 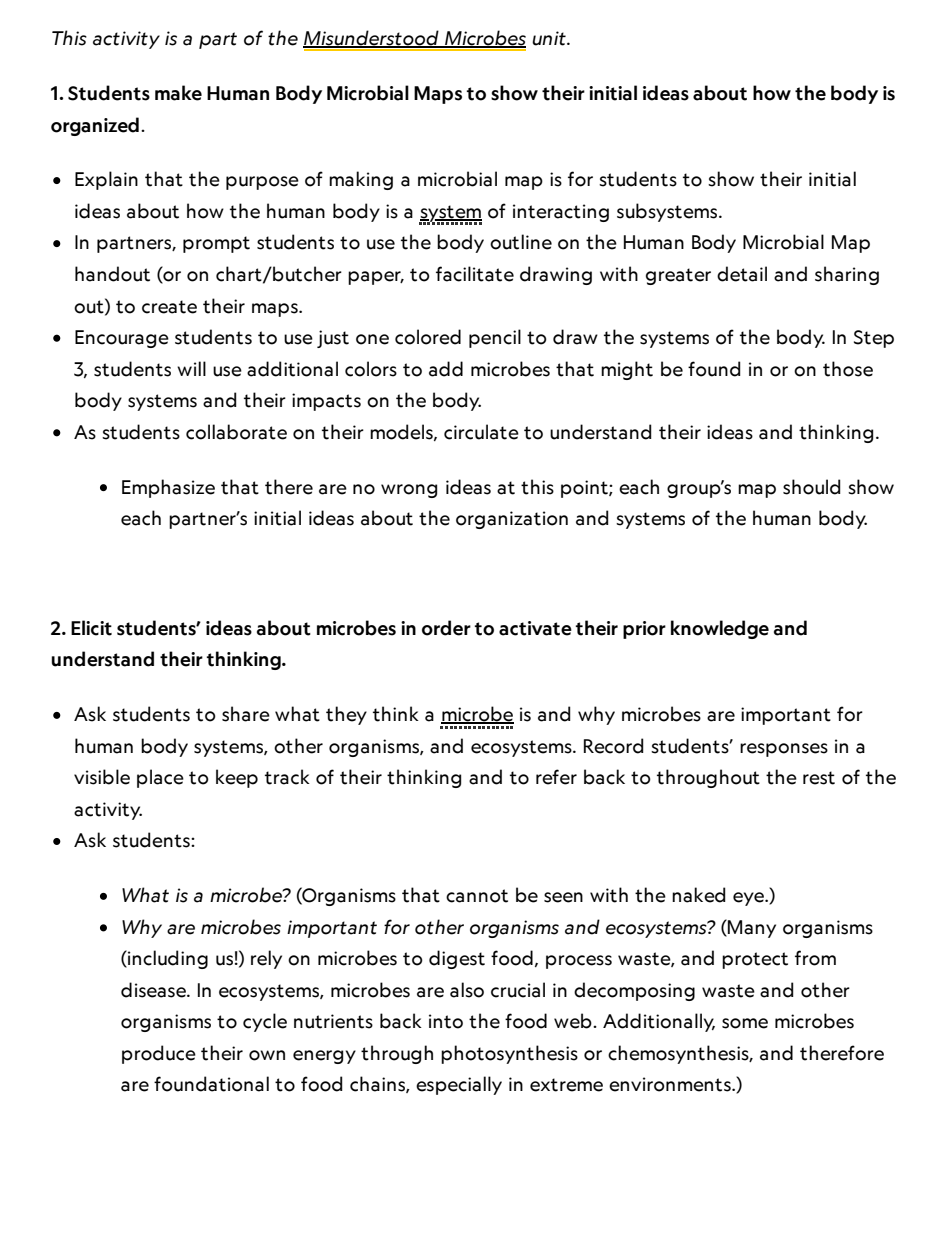 What do you see at coordinates (550, 38) in the document?
I see `unit` at bounding box center [550, 38].
